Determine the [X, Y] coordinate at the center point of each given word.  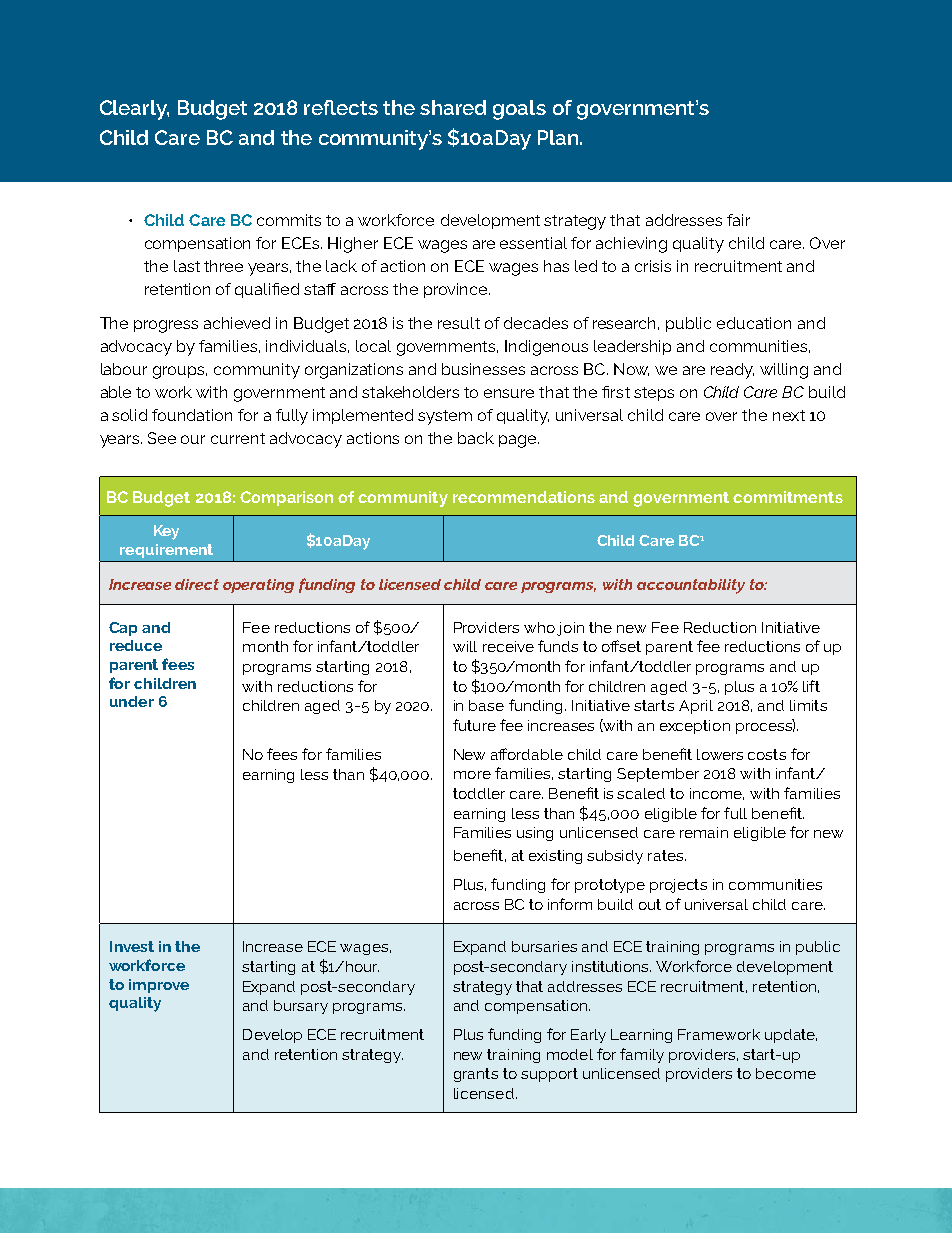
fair [738, 220]
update [791, 1036]
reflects [341, 107]
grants [476, 1075]
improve [159, 986]
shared [453, 107]
